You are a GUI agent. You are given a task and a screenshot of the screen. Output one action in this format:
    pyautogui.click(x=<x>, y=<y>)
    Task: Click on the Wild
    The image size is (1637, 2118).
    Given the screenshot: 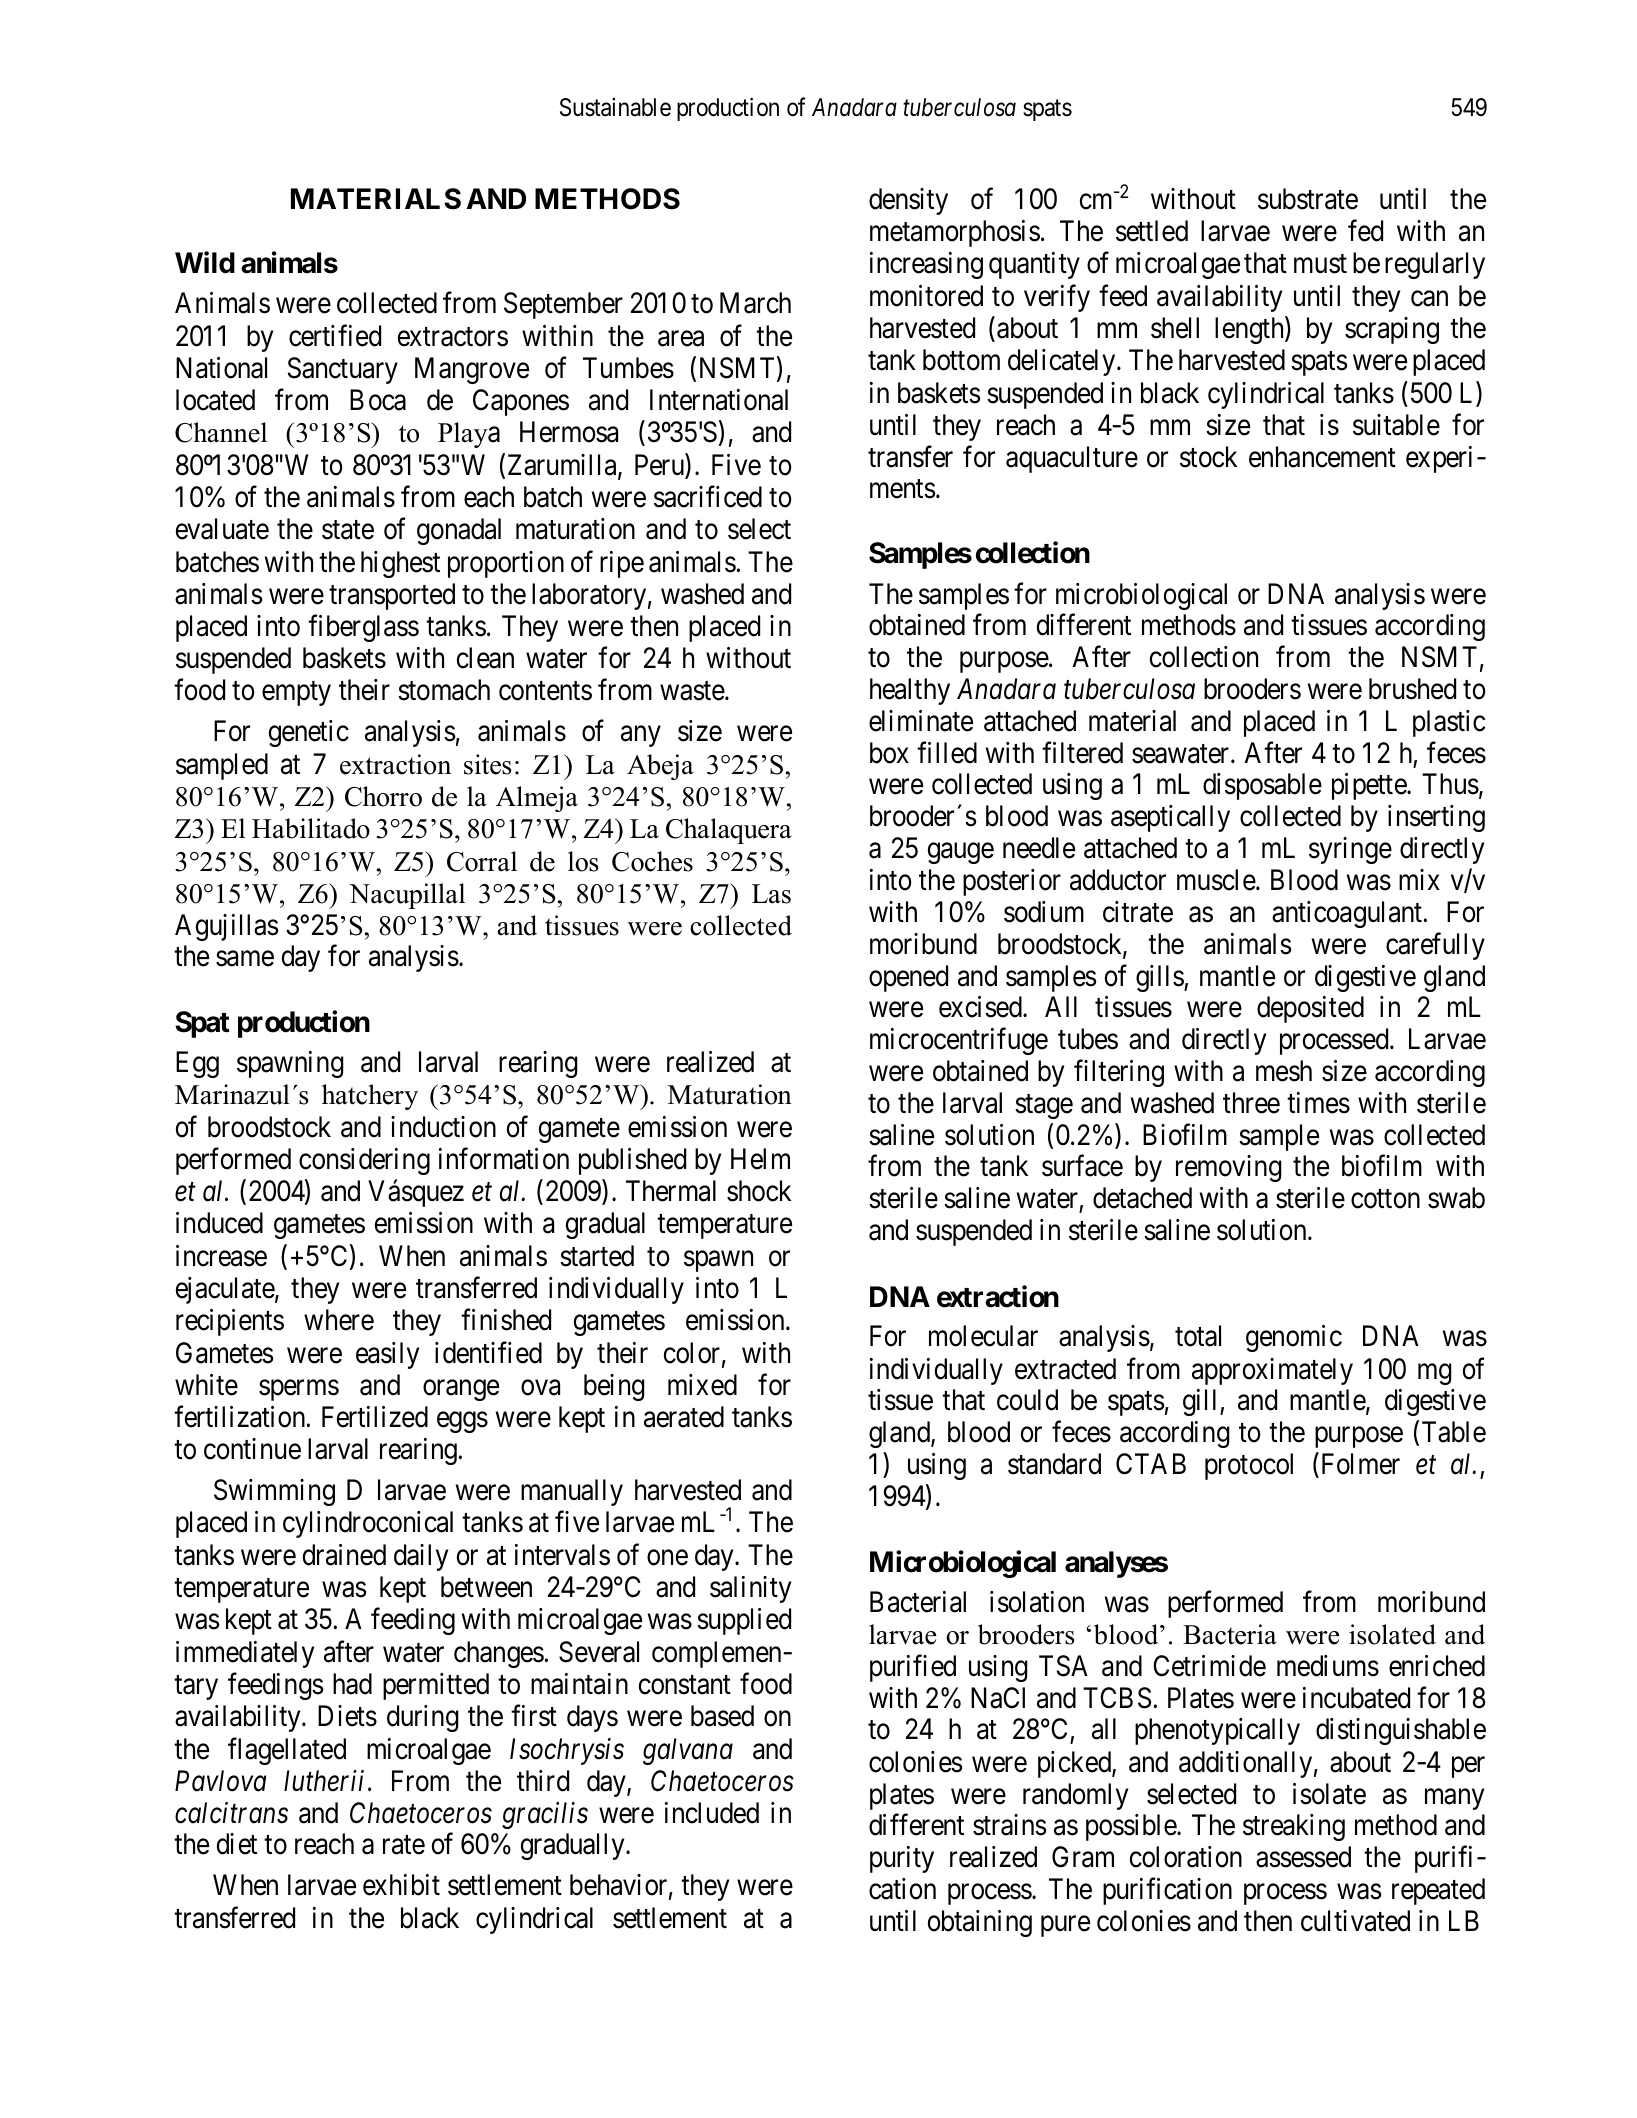 What is the action you would take?
    pyautogui.click(x=205, y=262)
